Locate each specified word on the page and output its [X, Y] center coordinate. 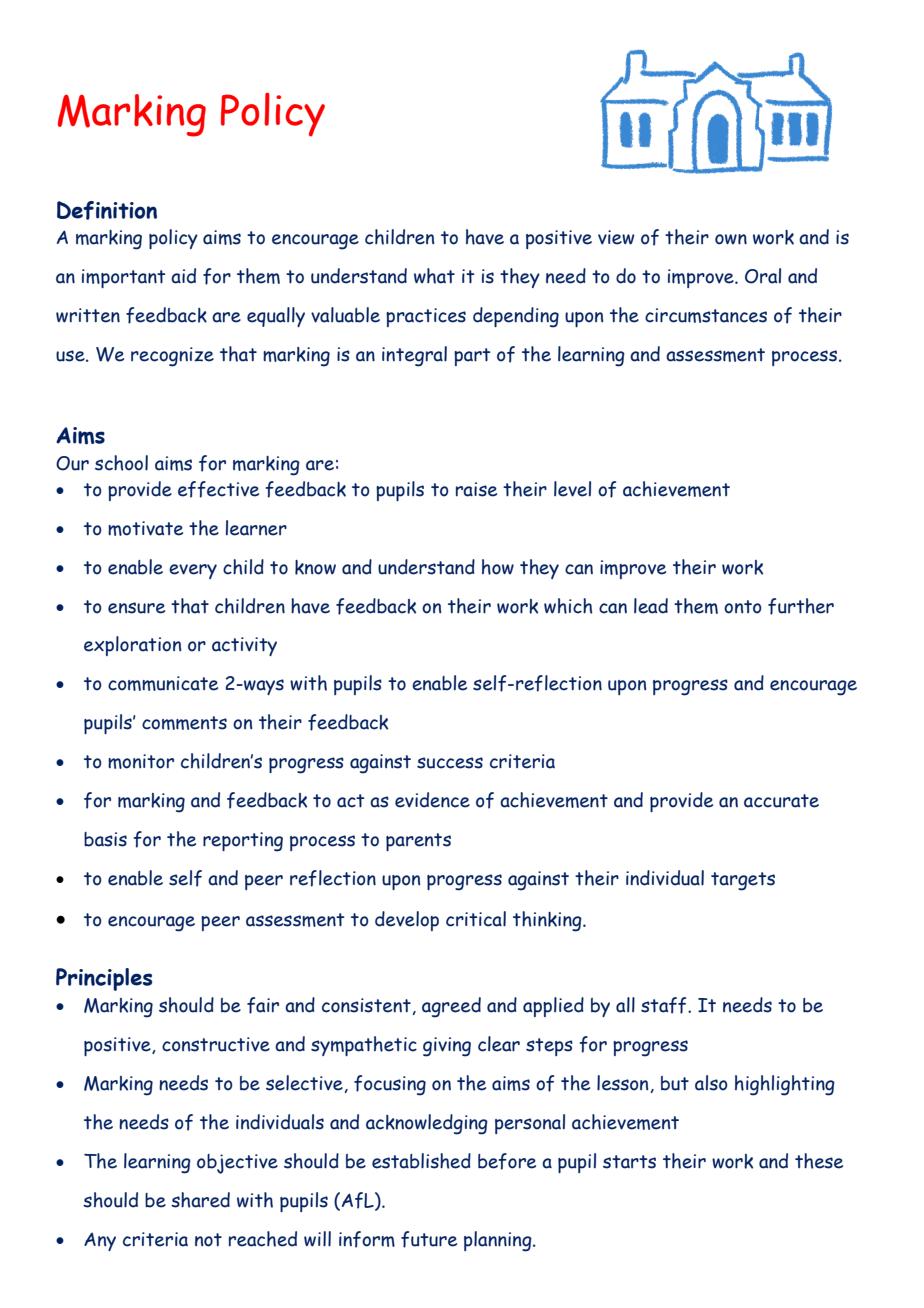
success [450, 763]
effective [218, 489]
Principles [104, 979]
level [572, 489]
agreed [451, 1007]
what [434, 276]
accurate [781, 801]
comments [184, 723]
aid [183, 276]
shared [200, 1200]
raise [476, 489]
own [731, 239]
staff [665, 1005]
